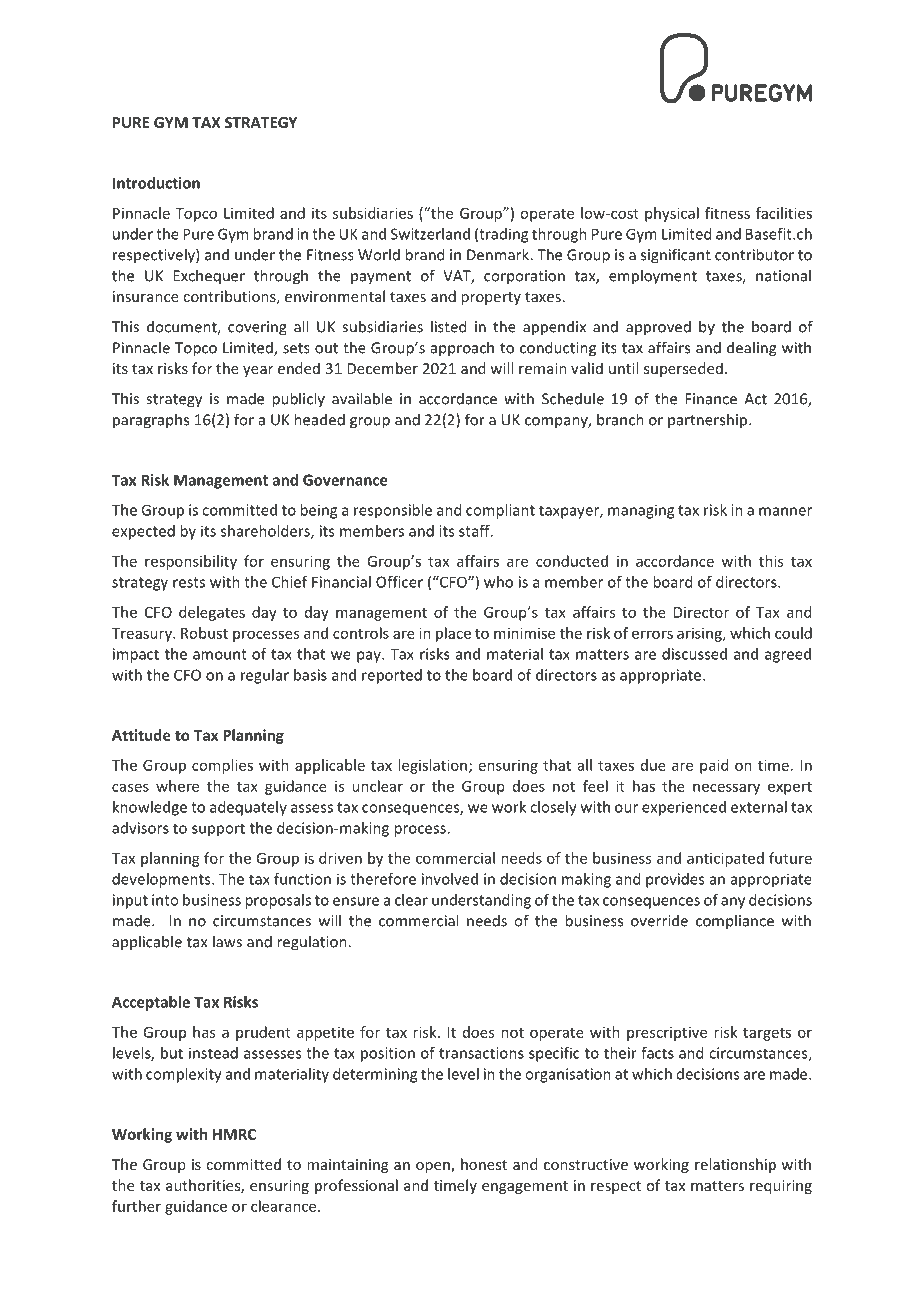  What do you see at coordinates (450, 879) in the page?
I see `involved` at bounding box center [450, 879].
